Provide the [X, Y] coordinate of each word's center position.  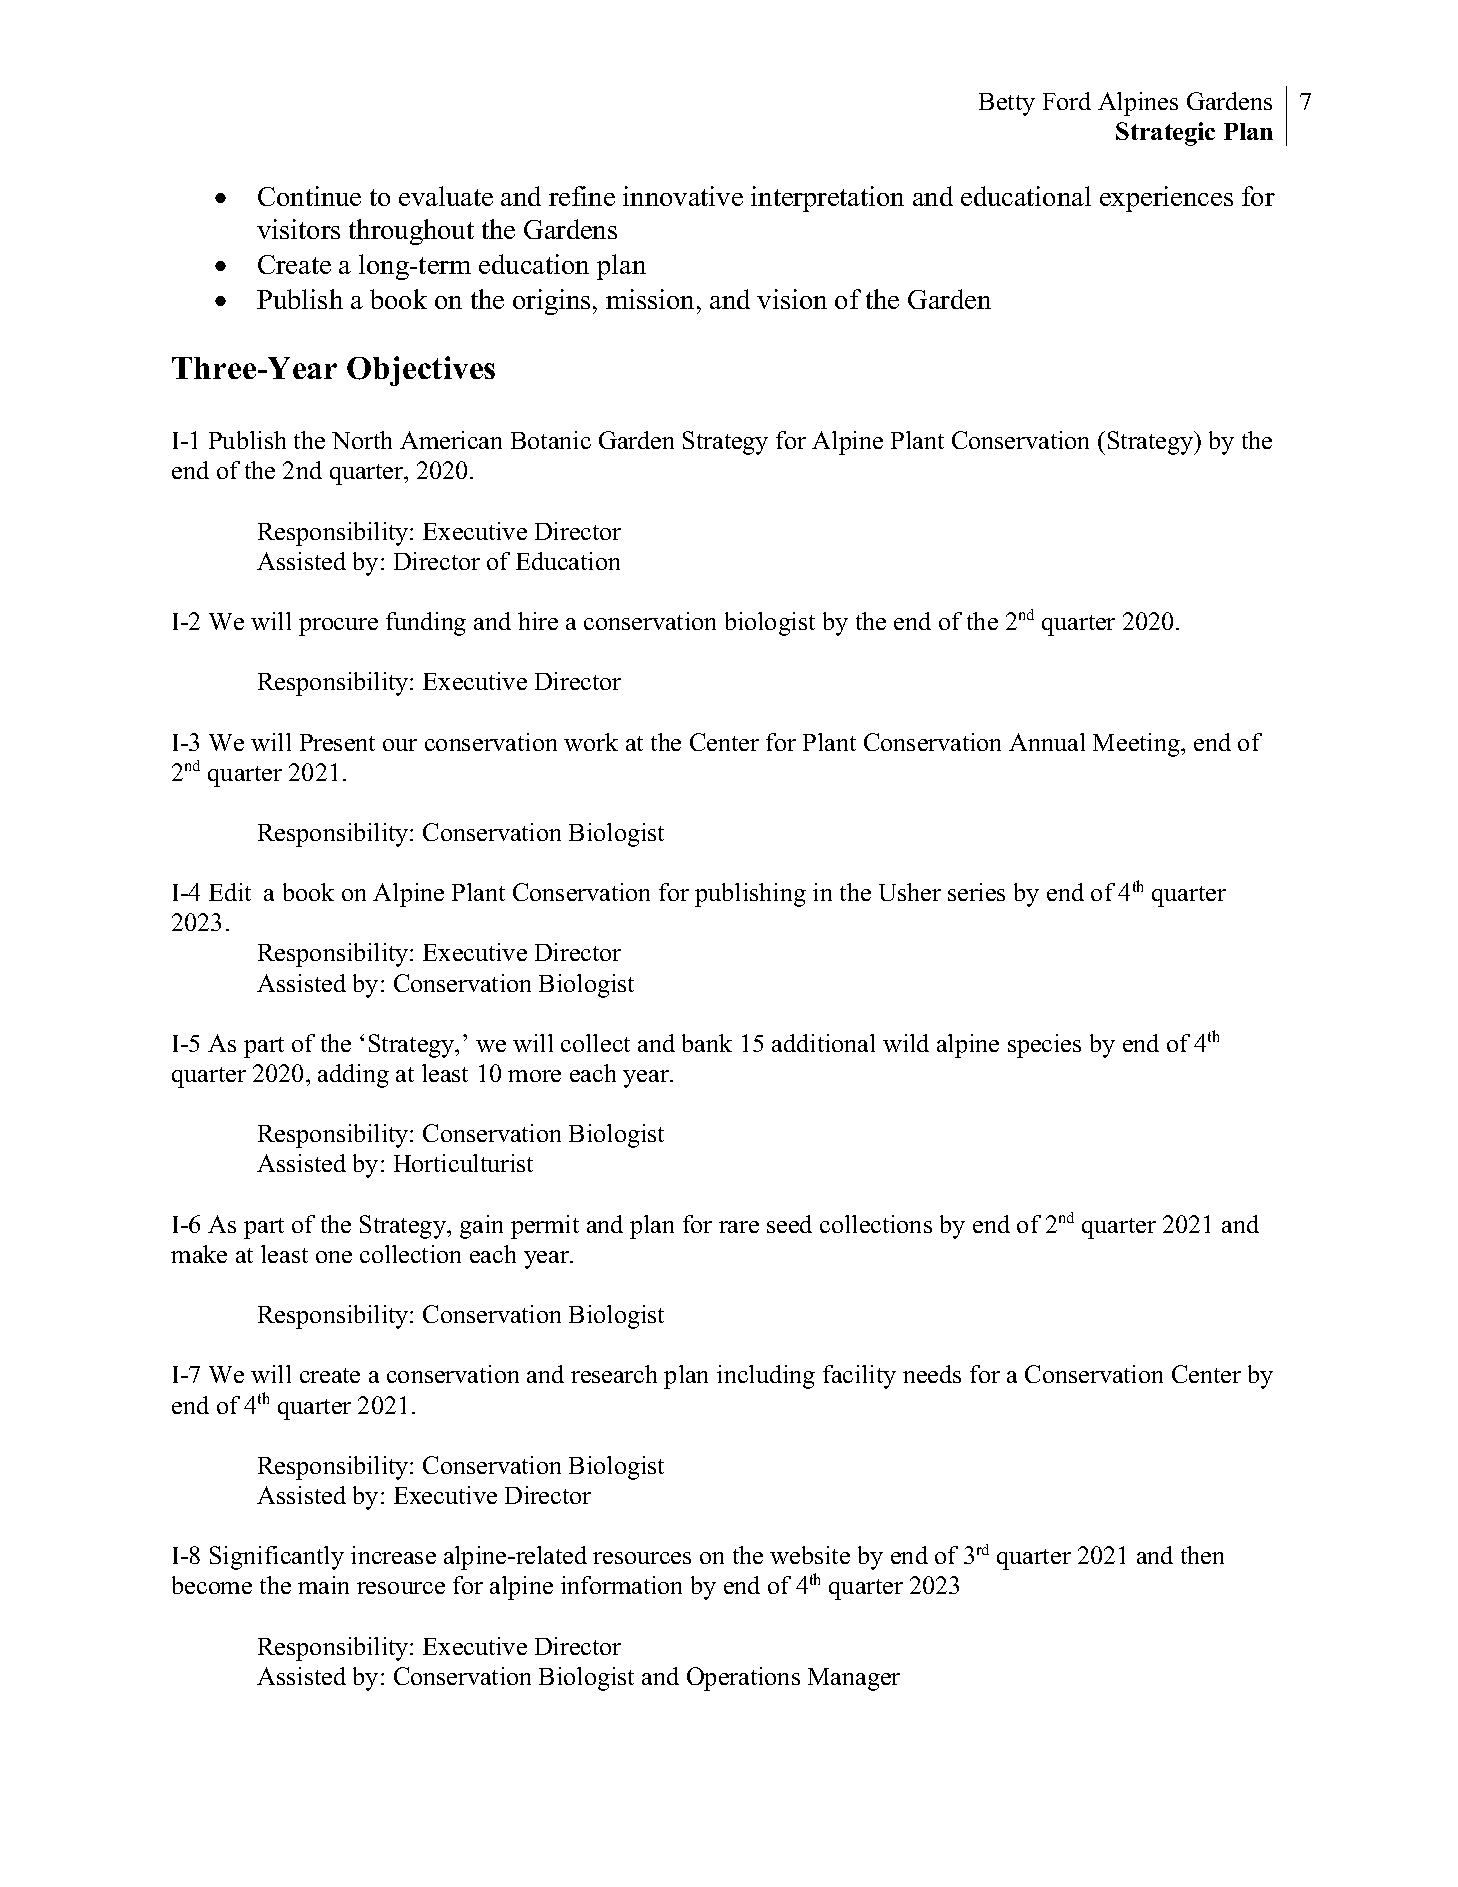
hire [538, 621]
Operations [743, 1679]
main [323, 1585]
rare [739, 1227]
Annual [1047, 742]
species [1044, 1046]
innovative [683, 196]
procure [338, 627]
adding [353, 1076]
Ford [1067, 101]
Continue [309, 196]
